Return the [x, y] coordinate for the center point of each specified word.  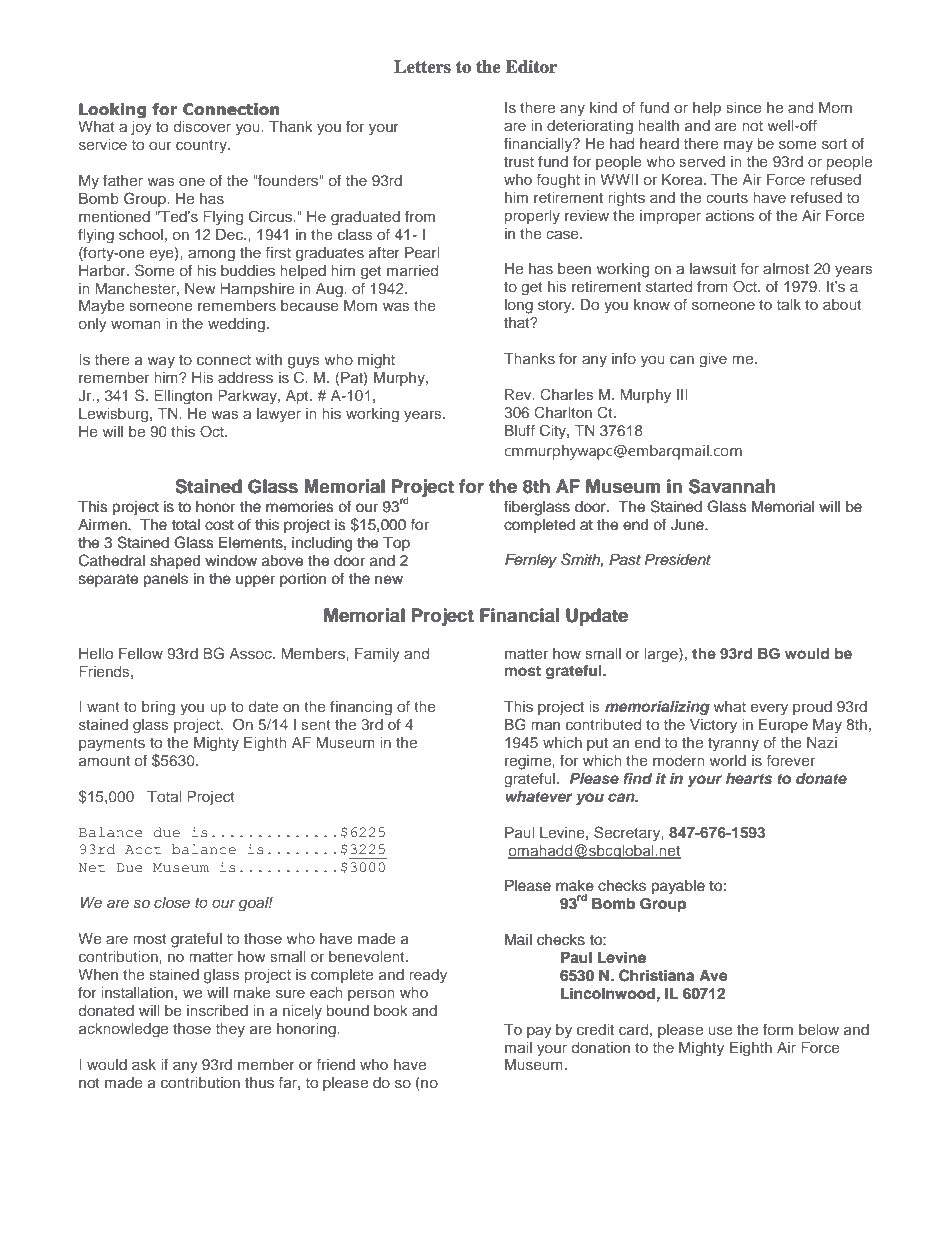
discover [202, 126]
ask [144, 1064]
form [778, 1029]
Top [396, 544]
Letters [422, 67]
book [390, 1010]
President [678, 560]
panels [165, 580]
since [744, 107]
